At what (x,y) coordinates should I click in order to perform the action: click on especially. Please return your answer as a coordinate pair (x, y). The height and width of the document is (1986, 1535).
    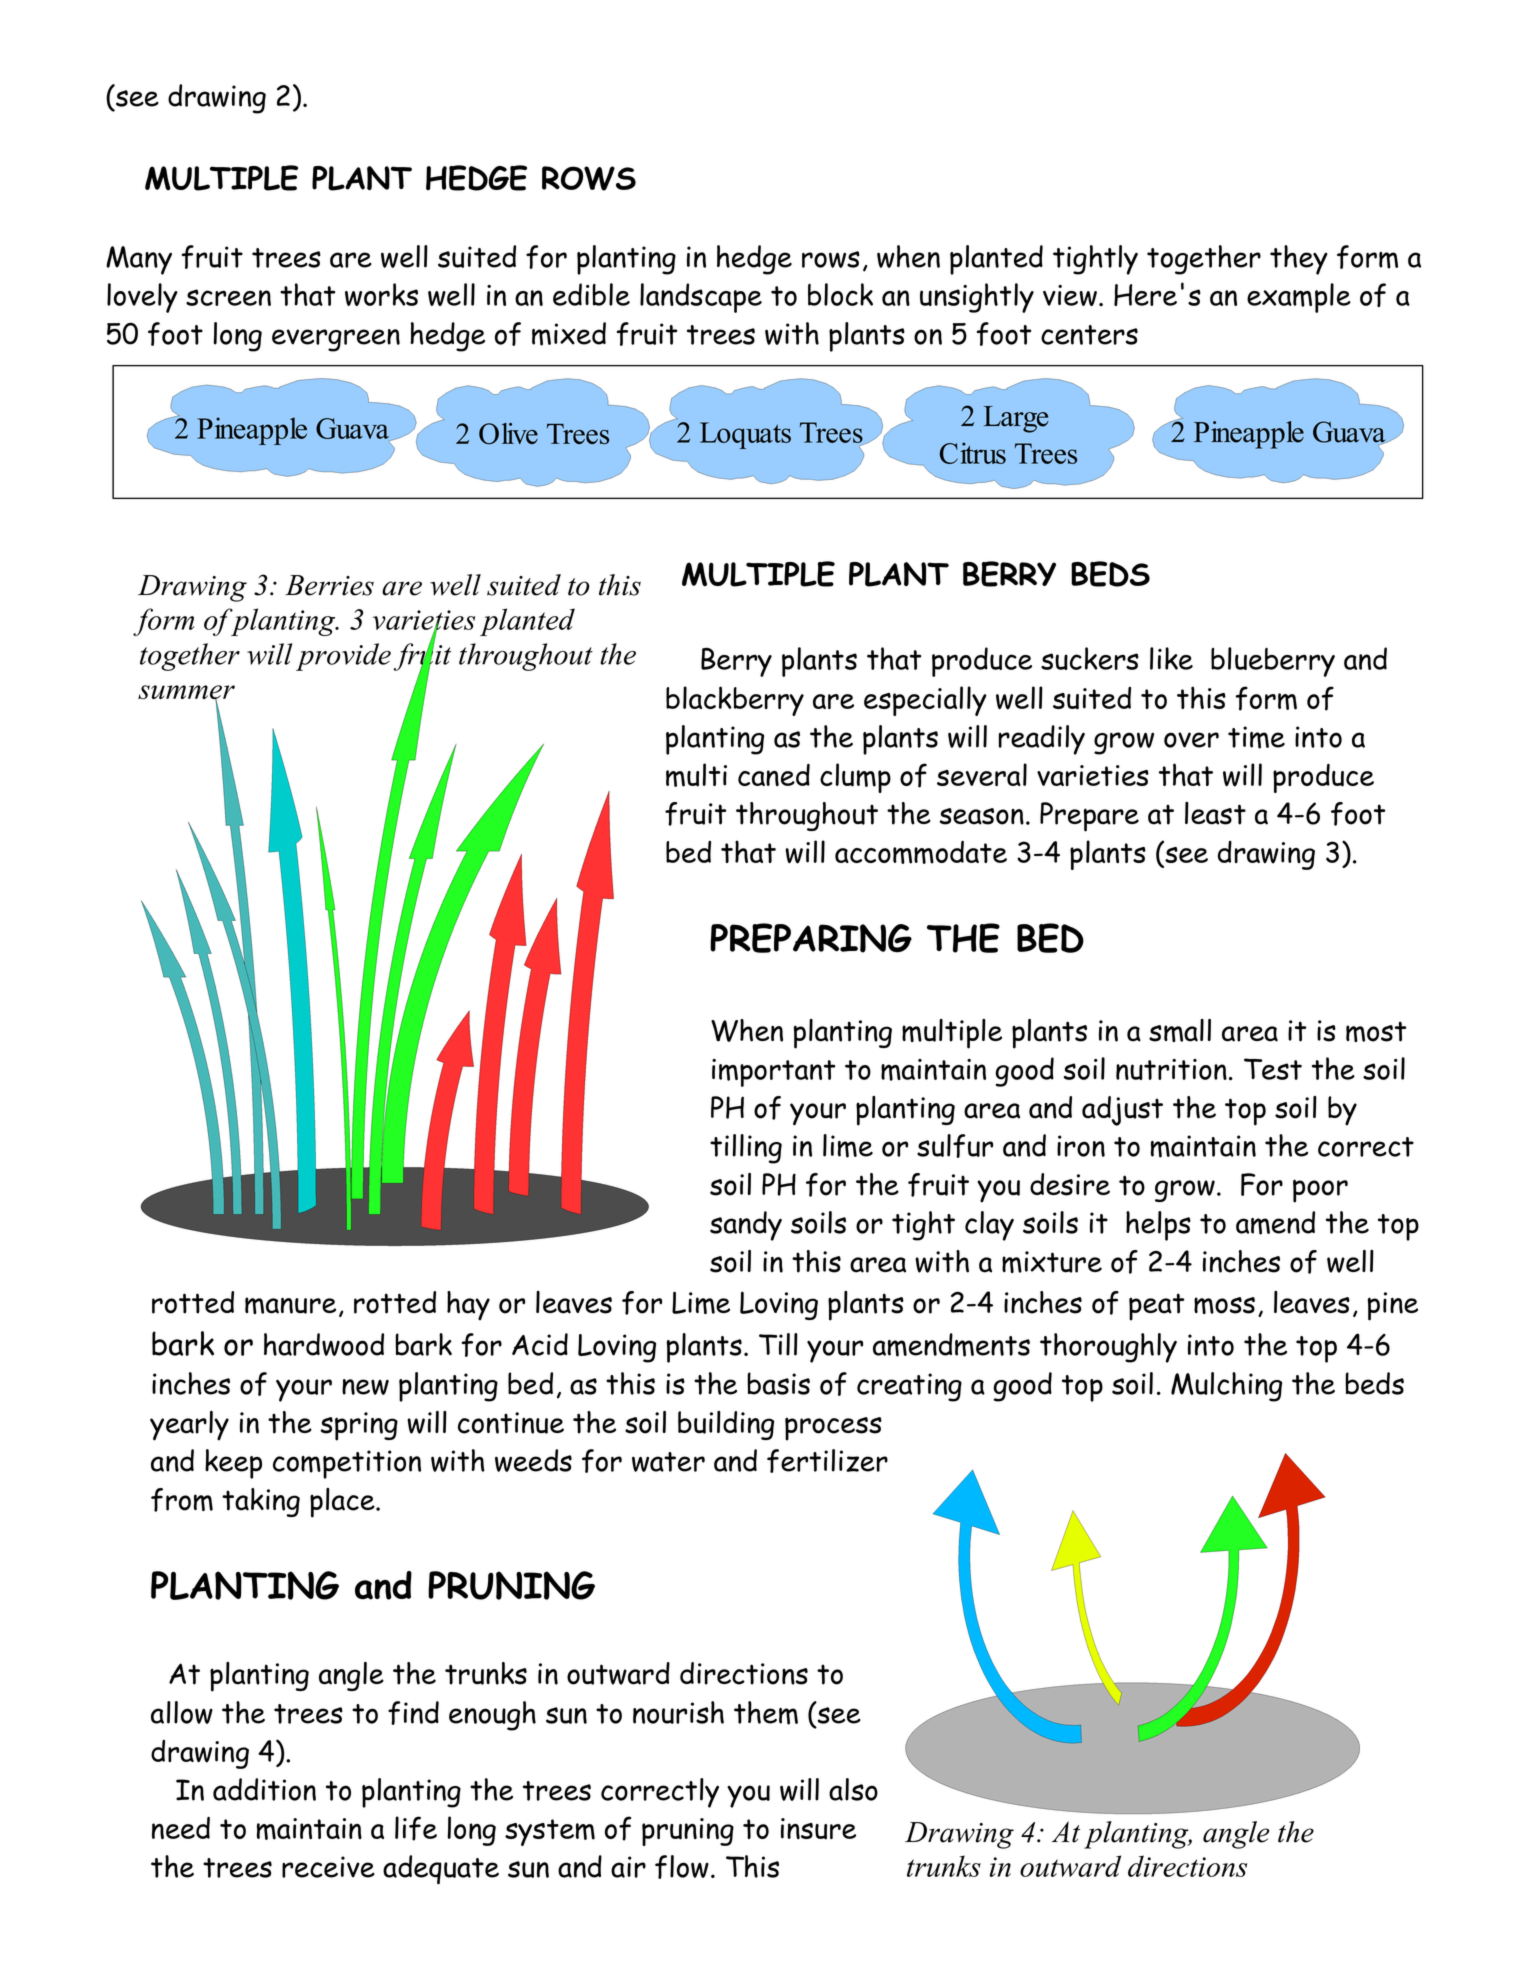
    Looking at the image, I should click on (925, 701).
